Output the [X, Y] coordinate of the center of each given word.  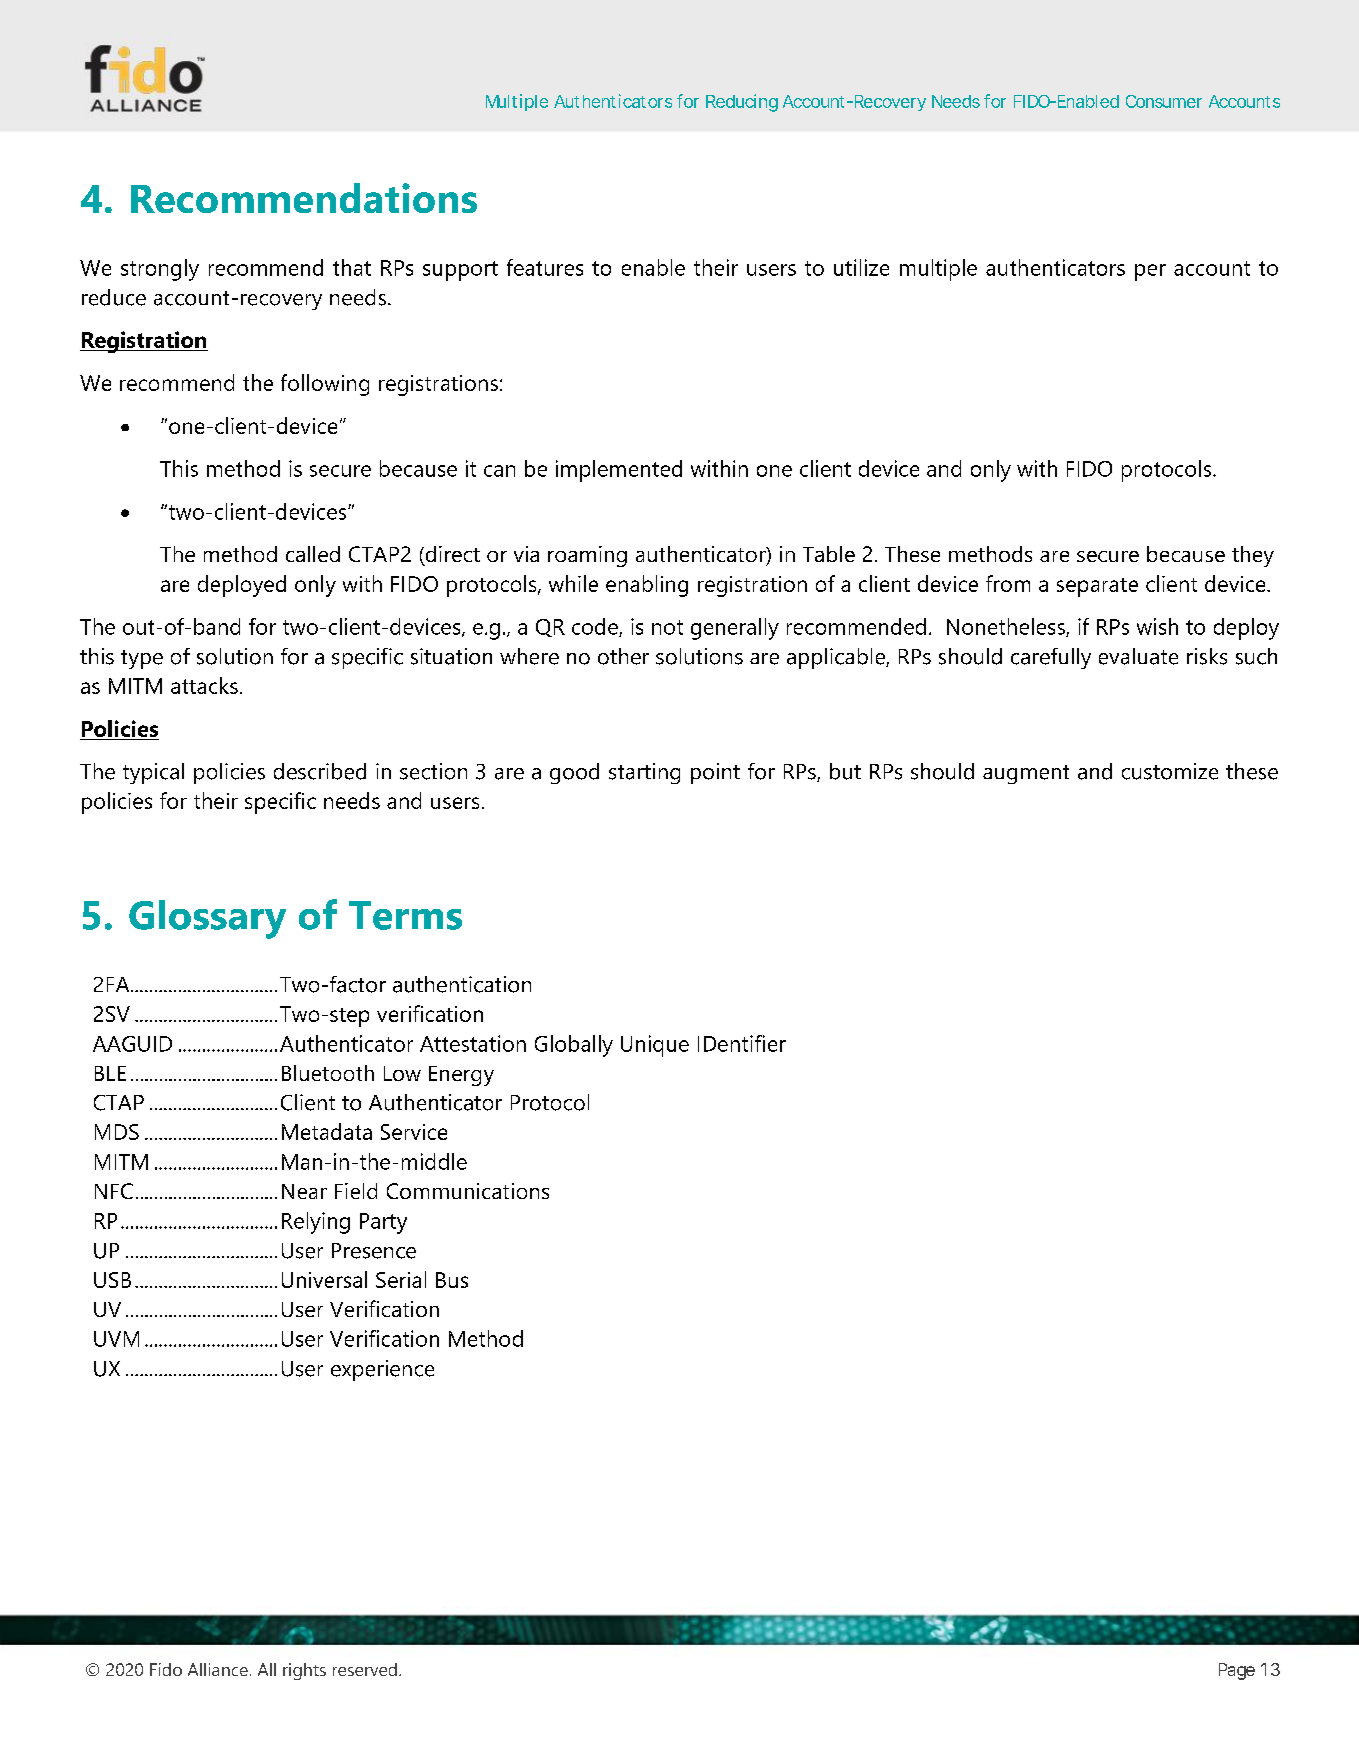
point [715, 773]
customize [1170, 771]
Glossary [207, 919]
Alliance [218, 1669]
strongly [160, 270]
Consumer [1164, 101]
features [545, 267]
